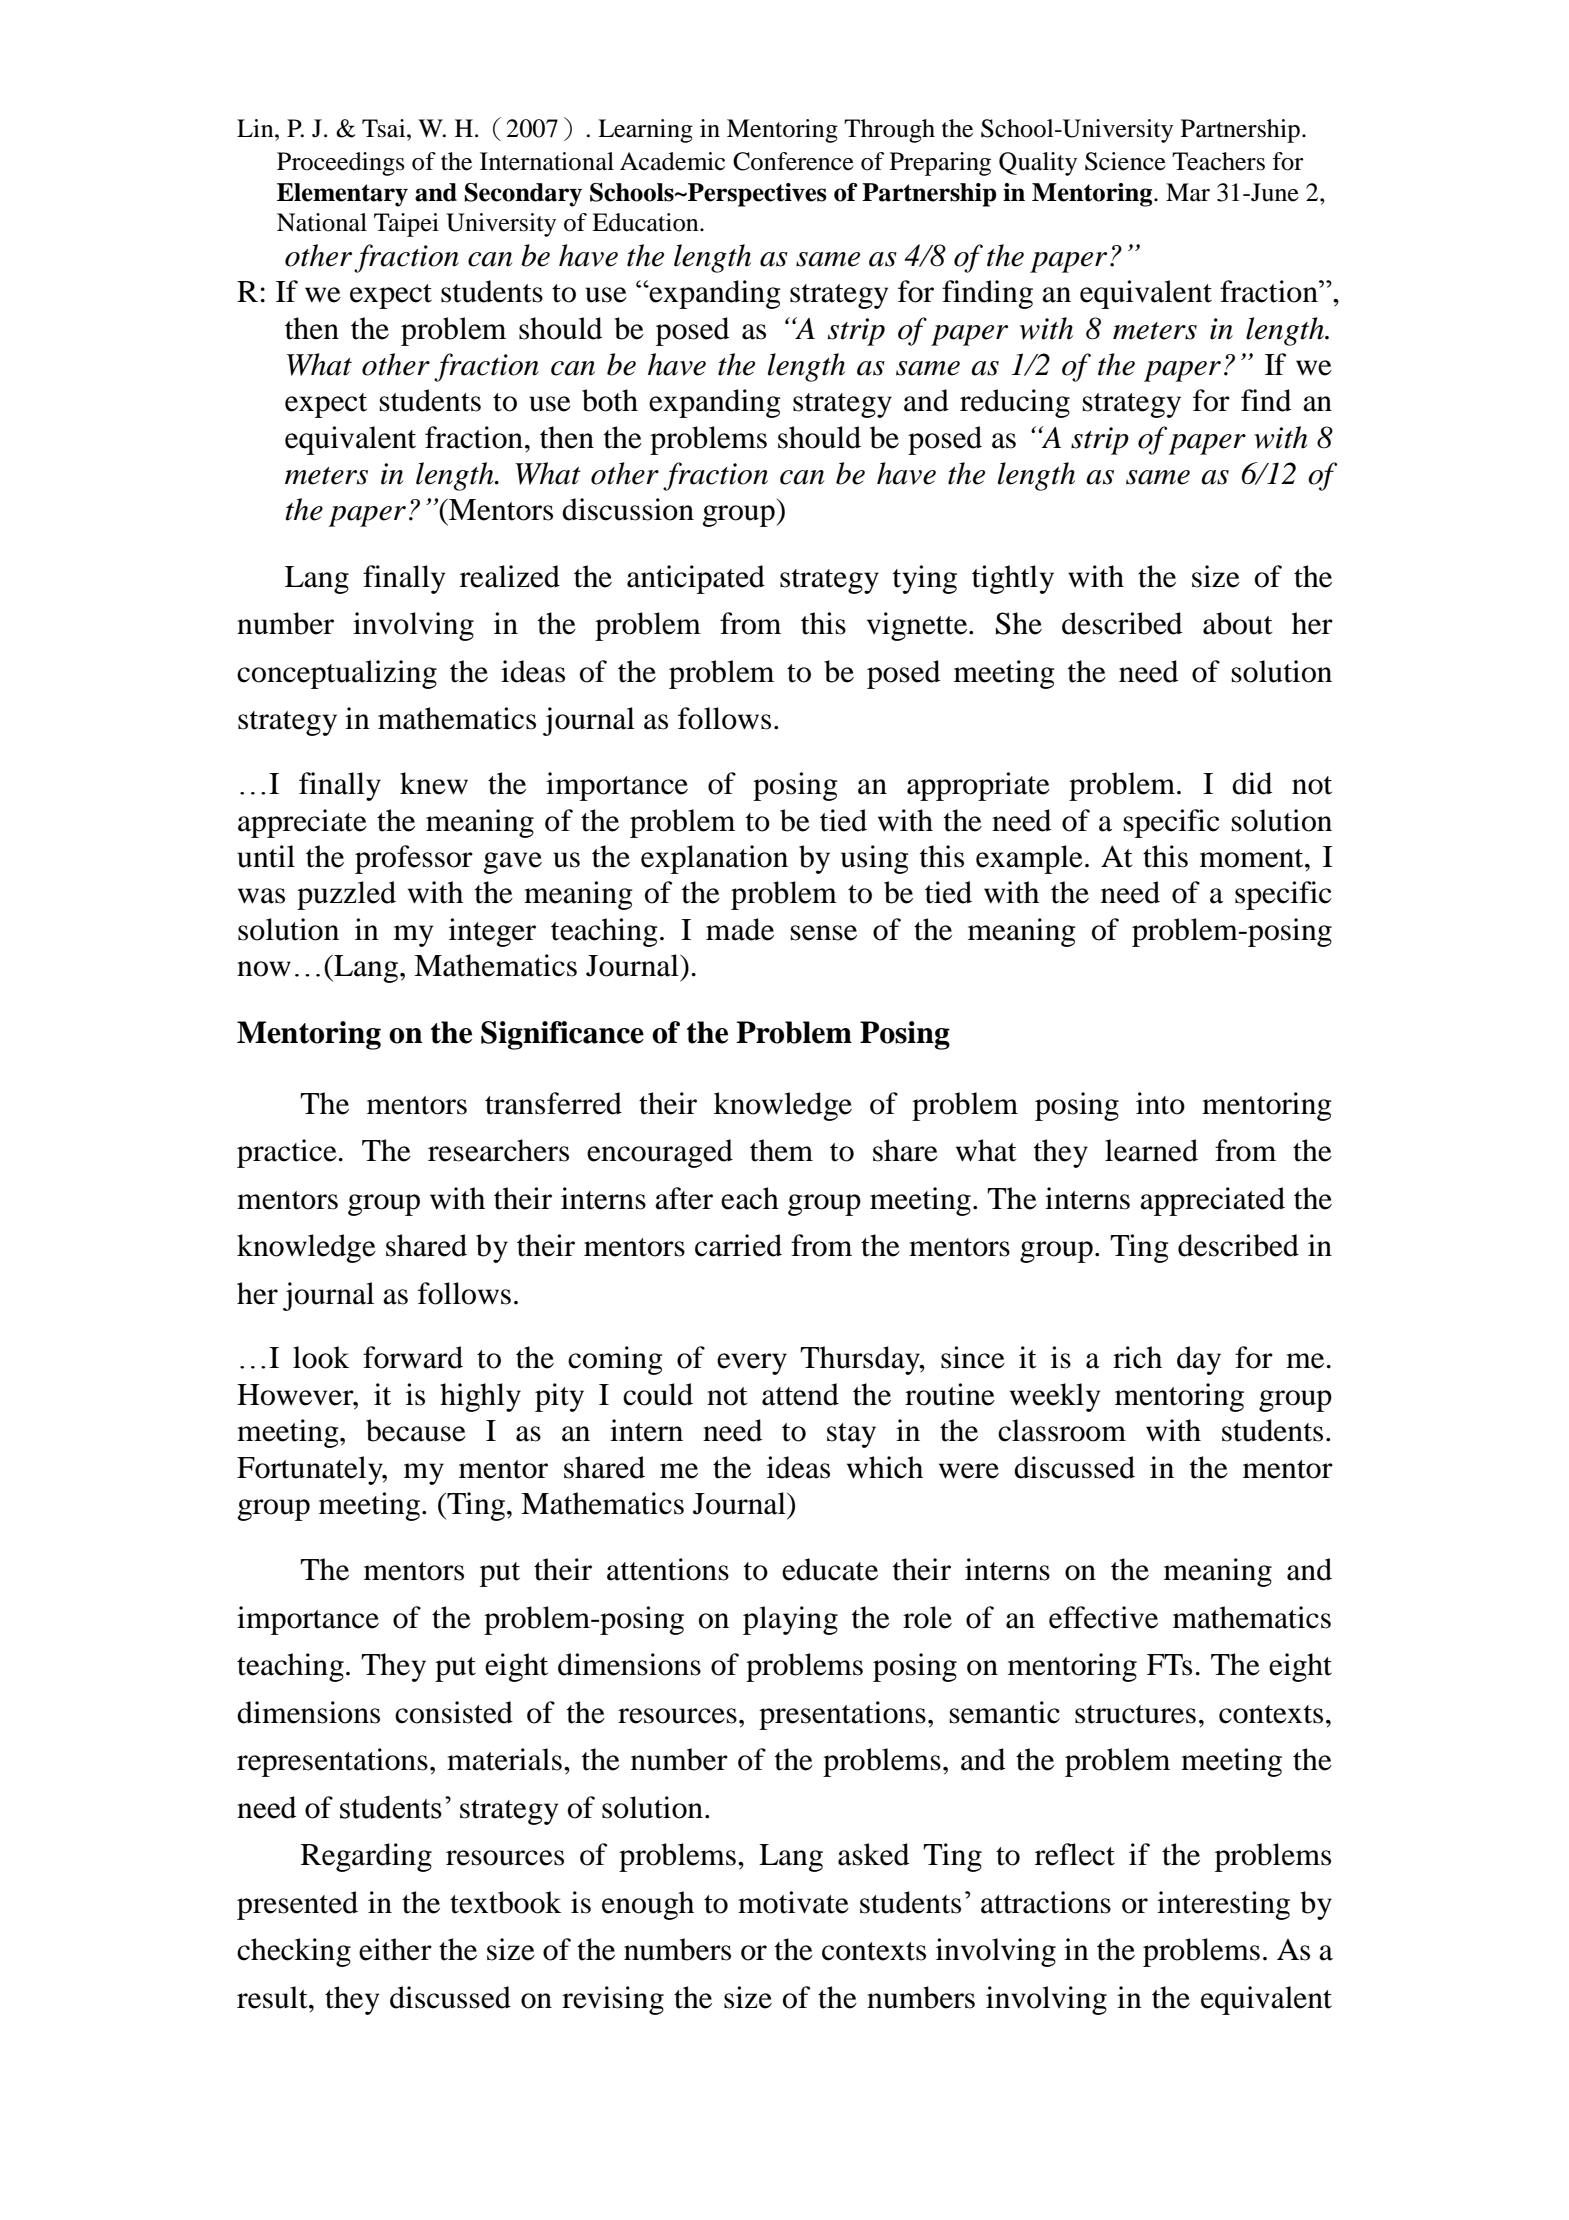 The width and height of the image is (1569, 2220). What do you see at coordinates (1160, 1103) in the image?
I see `into` at bounding box center [1160, 1103].
